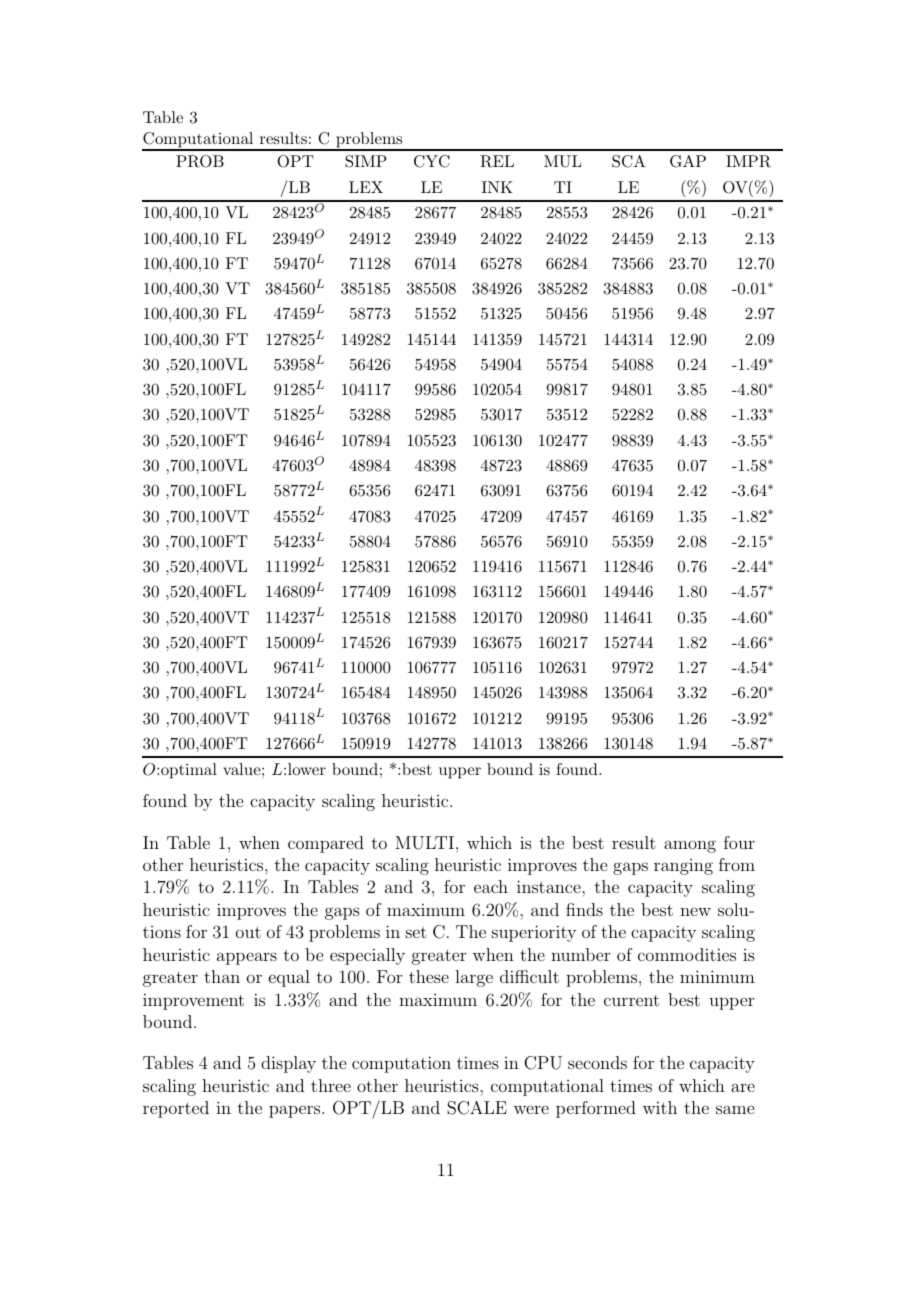 Image resolution: width=924 pixels, height=1308 pixels. I want to click on MULTI, so click(424, 843).
